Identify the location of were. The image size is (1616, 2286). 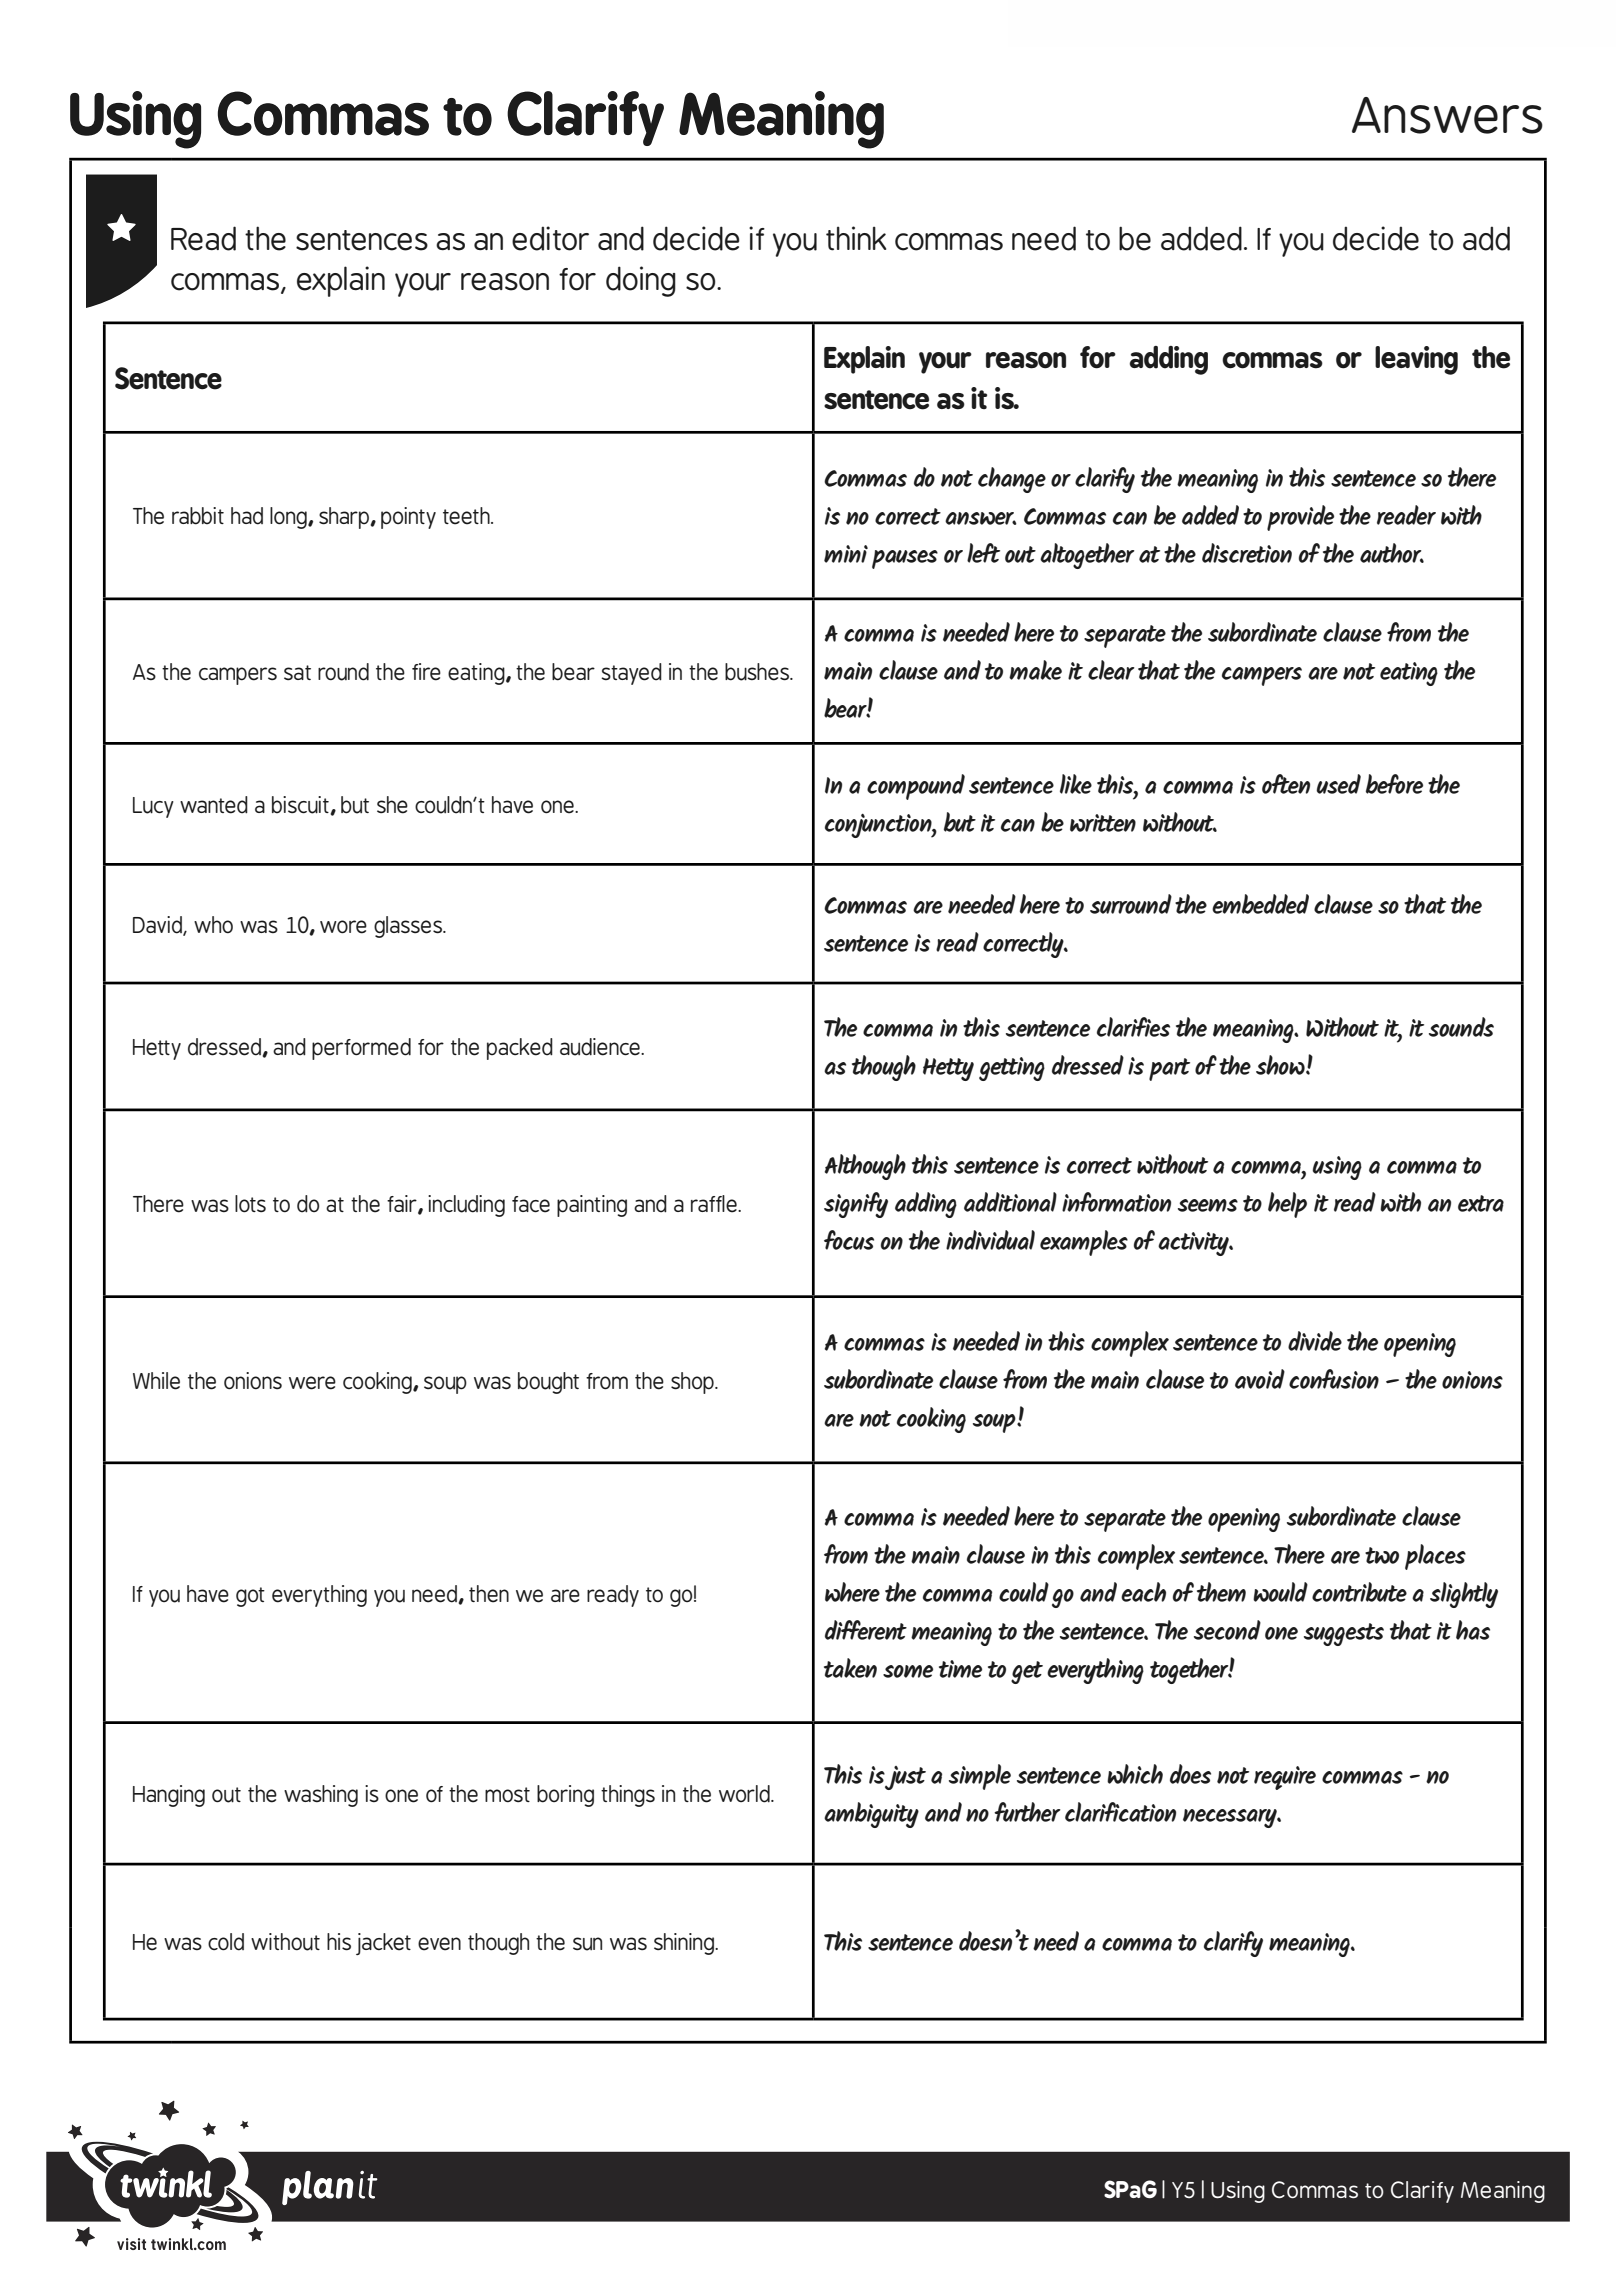
(312, 1383).
